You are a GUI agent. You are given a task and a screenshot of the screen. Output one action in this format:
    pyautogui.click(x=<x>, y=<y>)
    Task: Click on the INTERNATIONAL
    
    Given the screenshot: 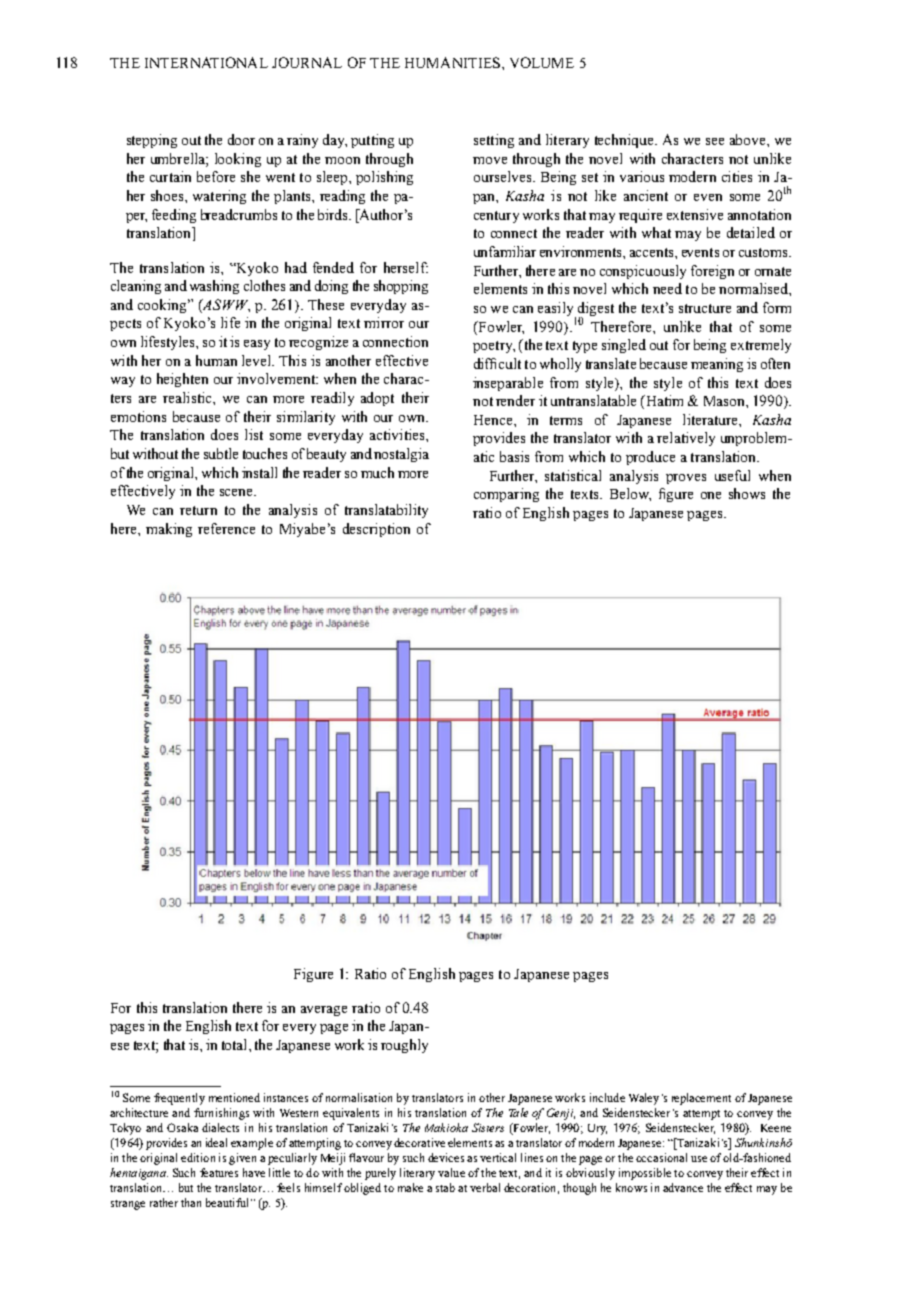 What is the action you would take?
    pyautogui.click(x=206, y=62)
